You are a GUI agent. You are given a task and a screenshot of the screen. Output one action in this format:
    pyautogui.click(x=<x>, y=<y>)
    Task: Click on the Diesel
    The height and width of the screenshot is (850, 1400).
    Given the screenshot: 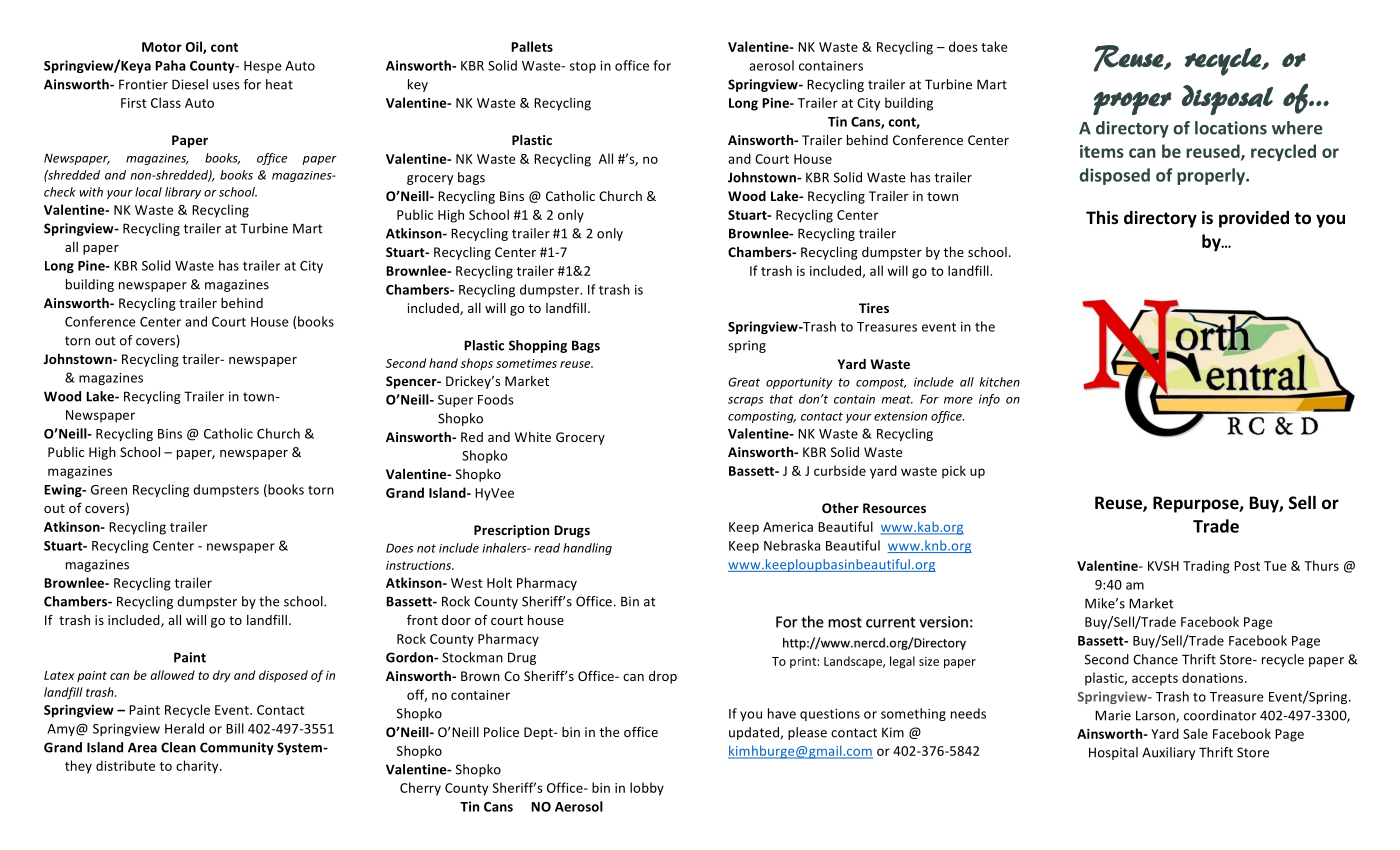 What is the action you would take?
    pyautogui.click(x=190, y=84)
